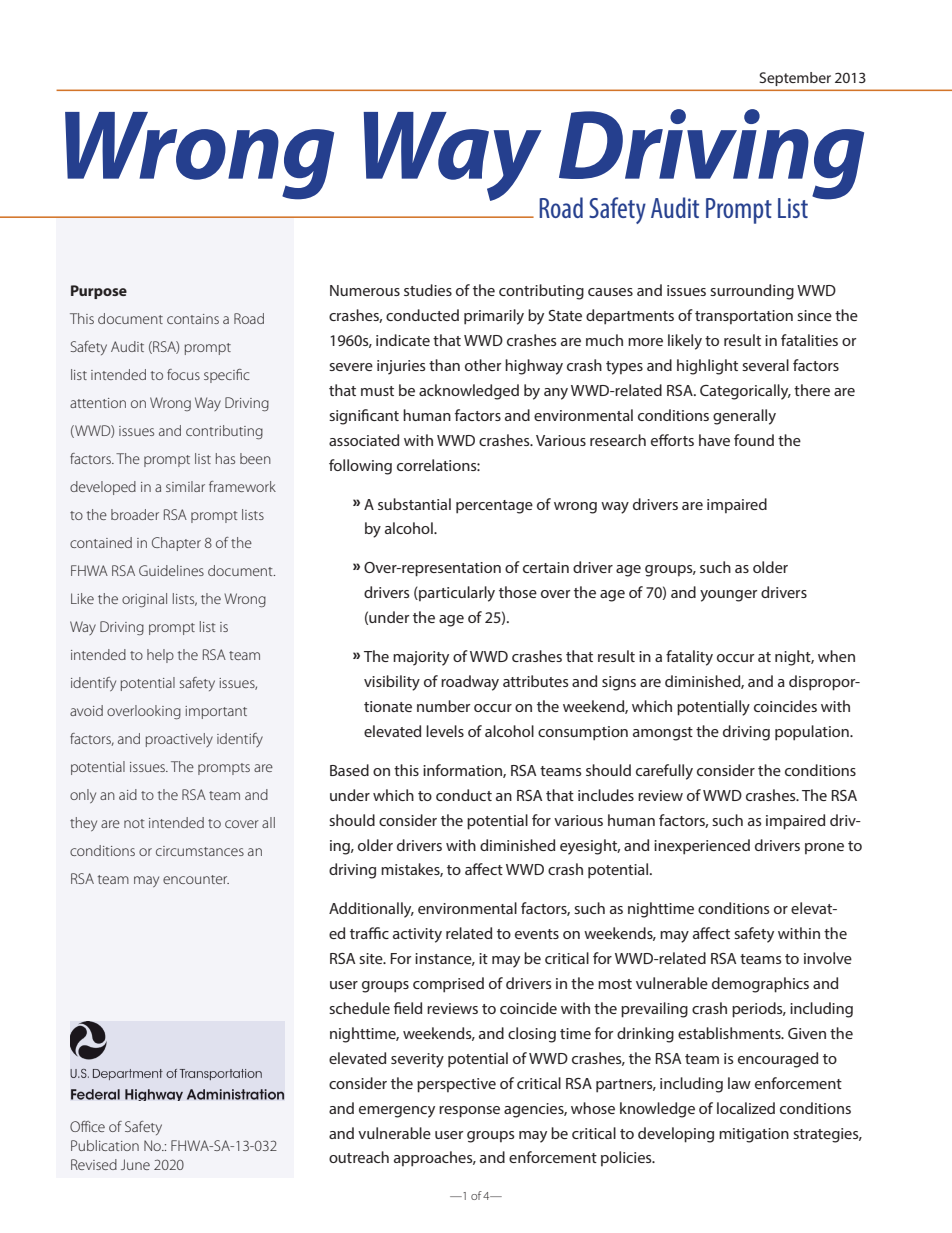  I want to click on particularly, so click(456, 594).
